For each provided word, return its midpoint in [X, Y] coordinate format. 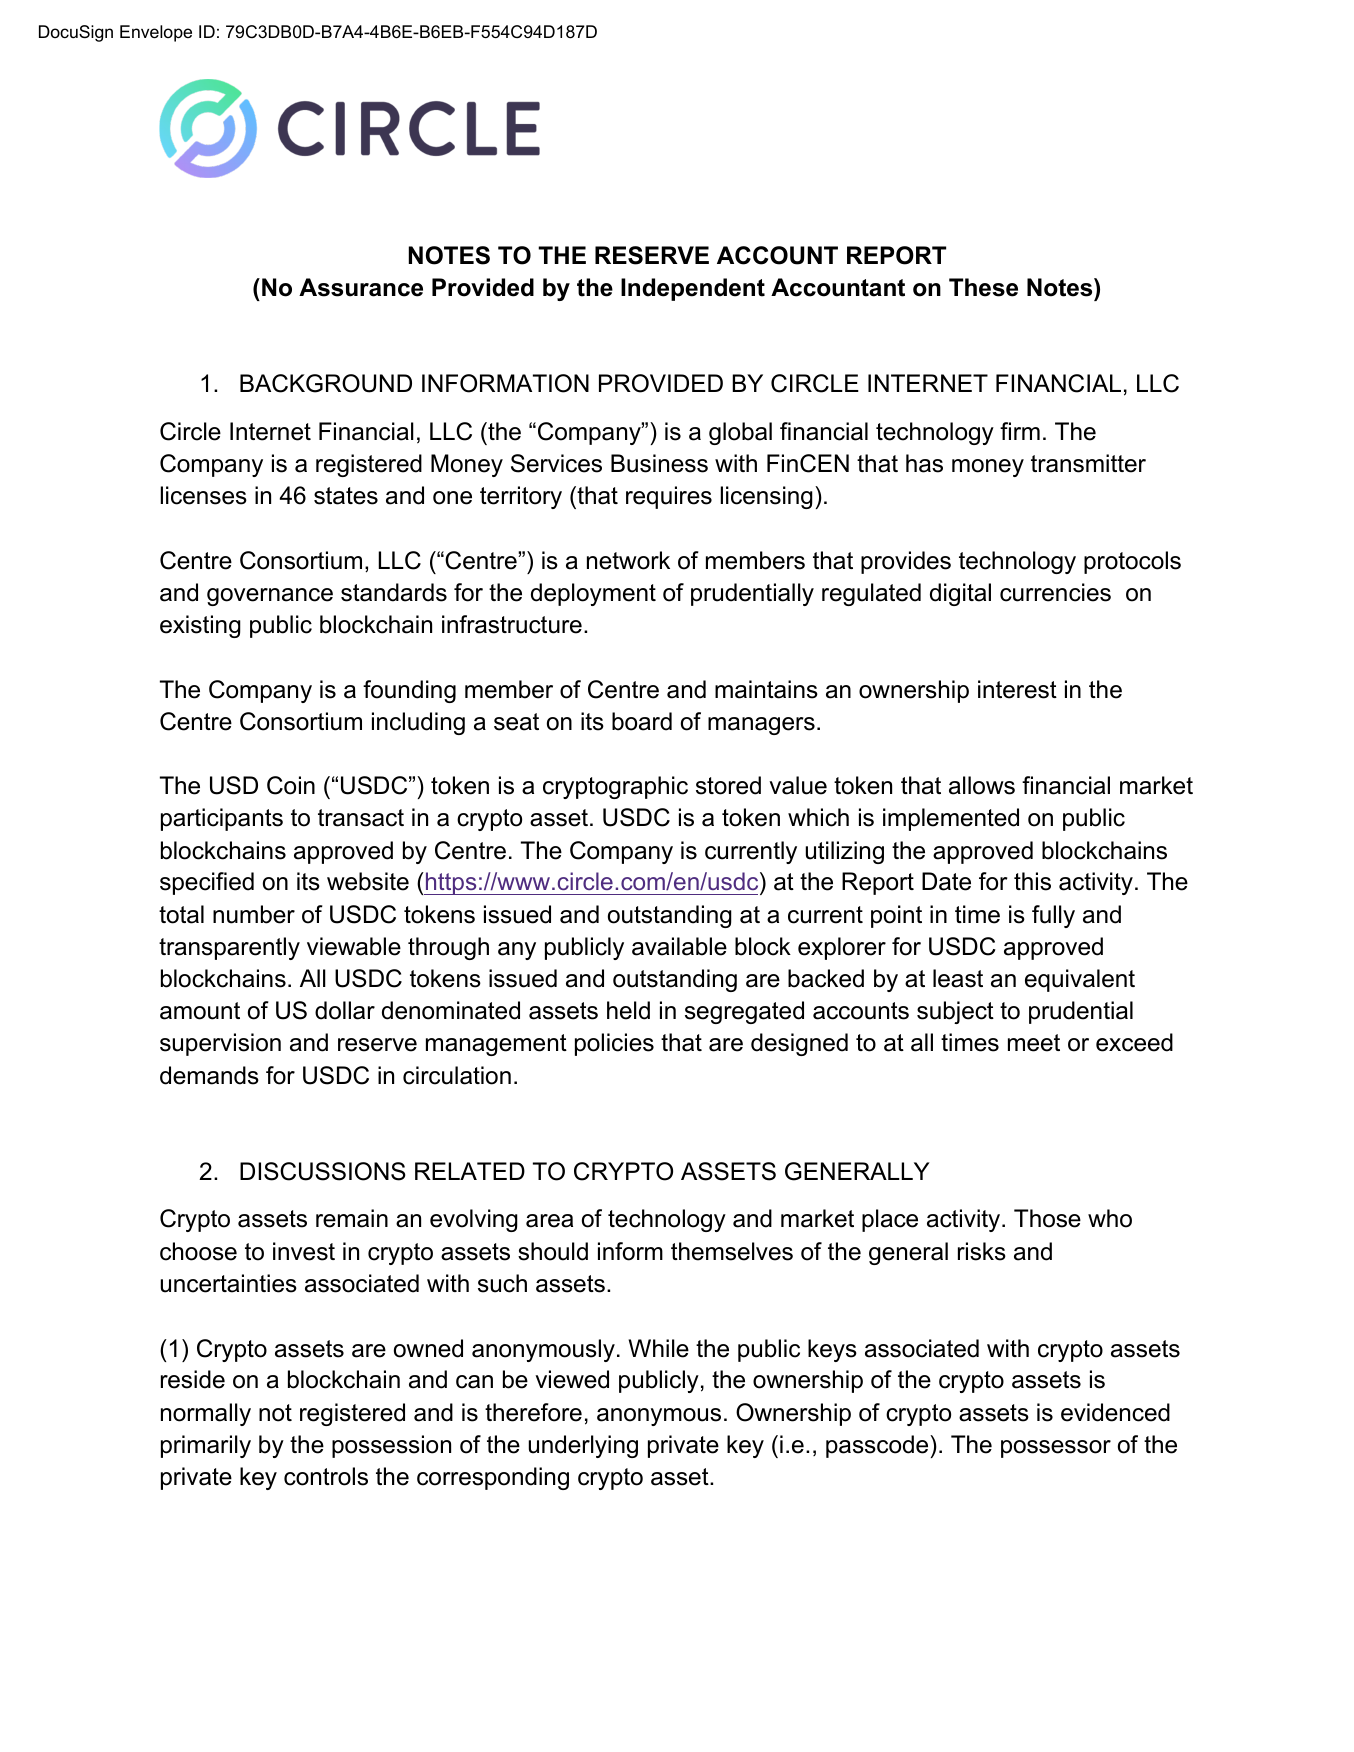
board [642, 721]
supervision [220, 1044]
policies [614, 1044]
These [983, 287]
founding [409, 691]
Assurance [361, 287]
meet [1034, 1043]
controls [326, 1476]
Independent [693, 289]
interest [1017, 689]
